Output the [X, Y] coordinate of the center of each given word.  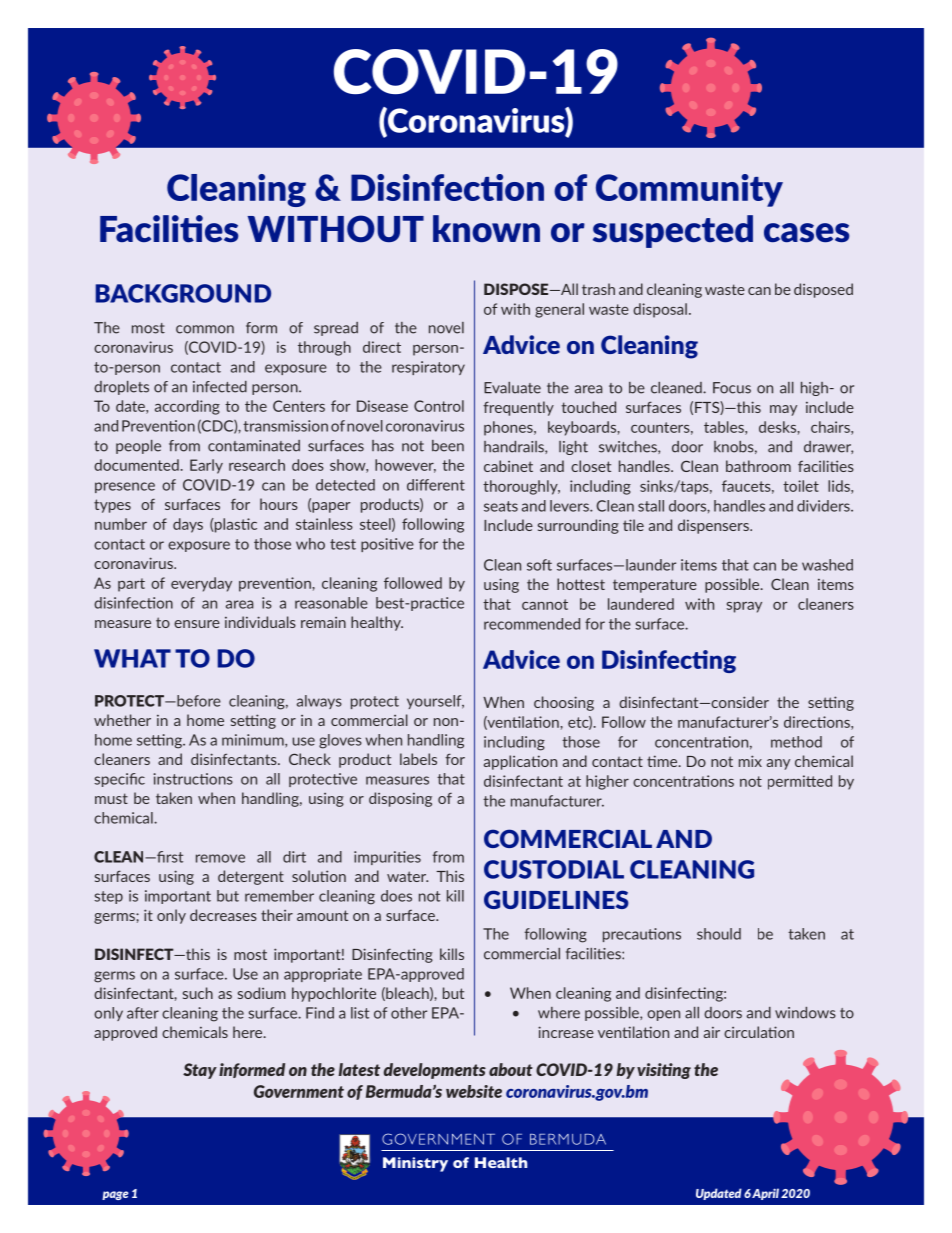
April [765, 1194]
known [486, 228]
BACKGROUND [183, 293]
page [115, 1195]
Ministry [415, 1164]
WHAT [132, 658]
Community [689, 190]
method [796, 742]
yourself [435, 702]
